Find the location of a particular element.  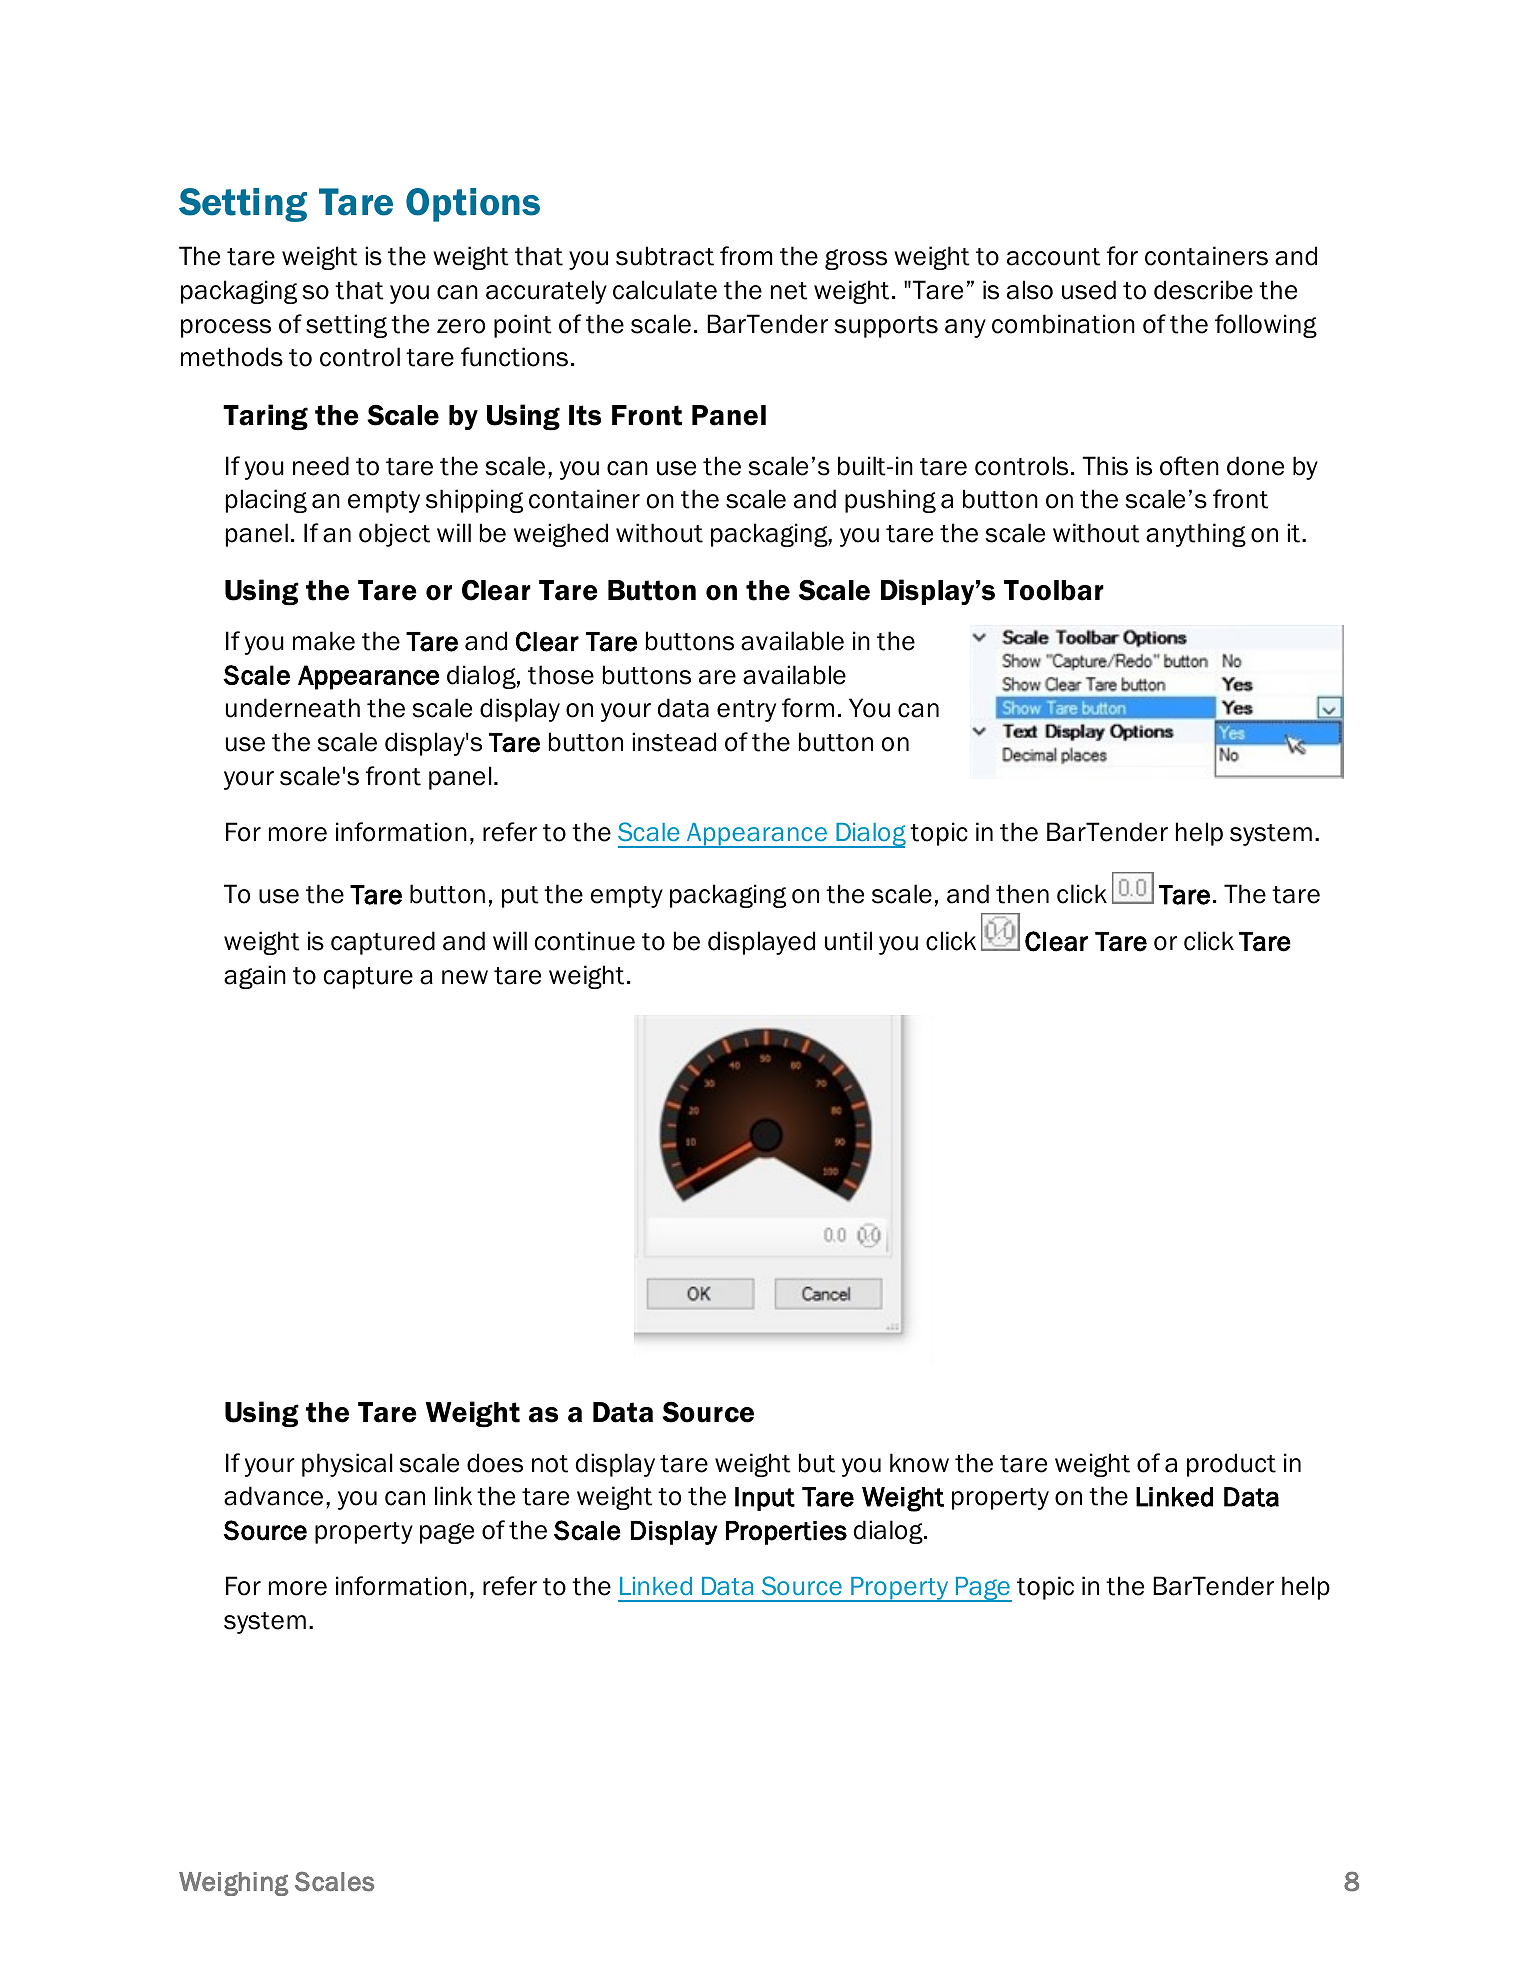

until is located at coordinates (848, 941).
